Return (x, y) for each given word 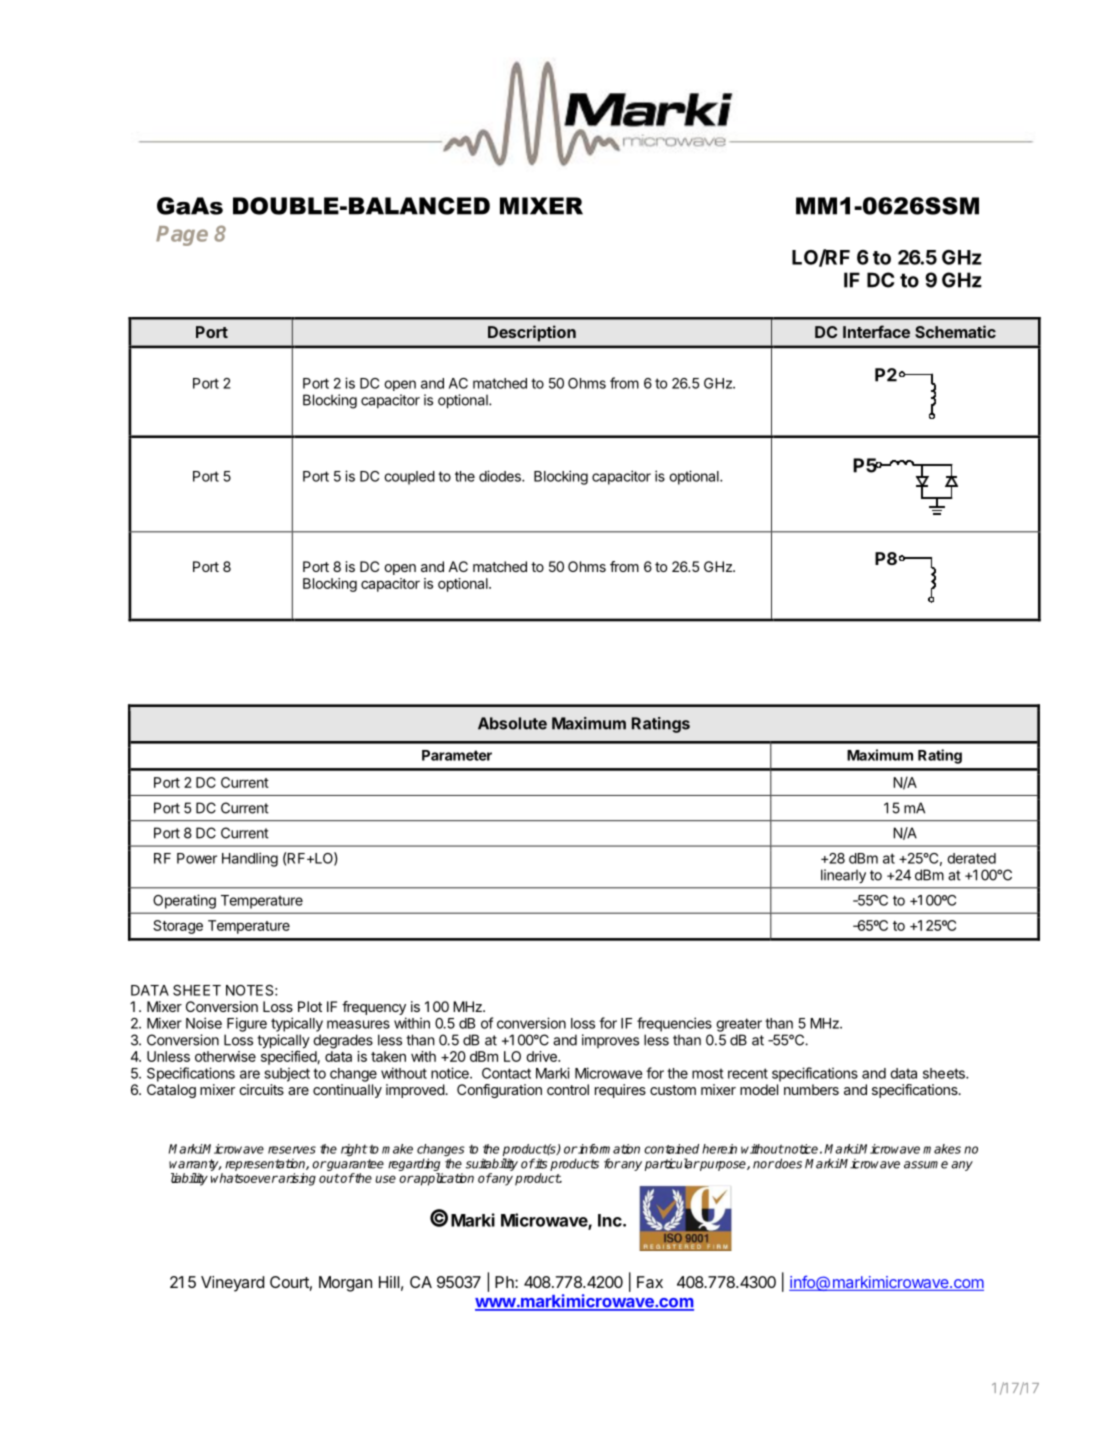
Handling (250, 859)
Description (532, 333)
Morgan (345, 1284)
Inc (611, 1220)
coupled (409, 478)
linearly (843, 876)
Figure (247, 1024)
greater (739, 1025)
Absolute (512, 723)
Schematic (955, 331)
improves (610, 1041)
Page (182, 236)
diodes (501, 476)
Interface (876, 331)
